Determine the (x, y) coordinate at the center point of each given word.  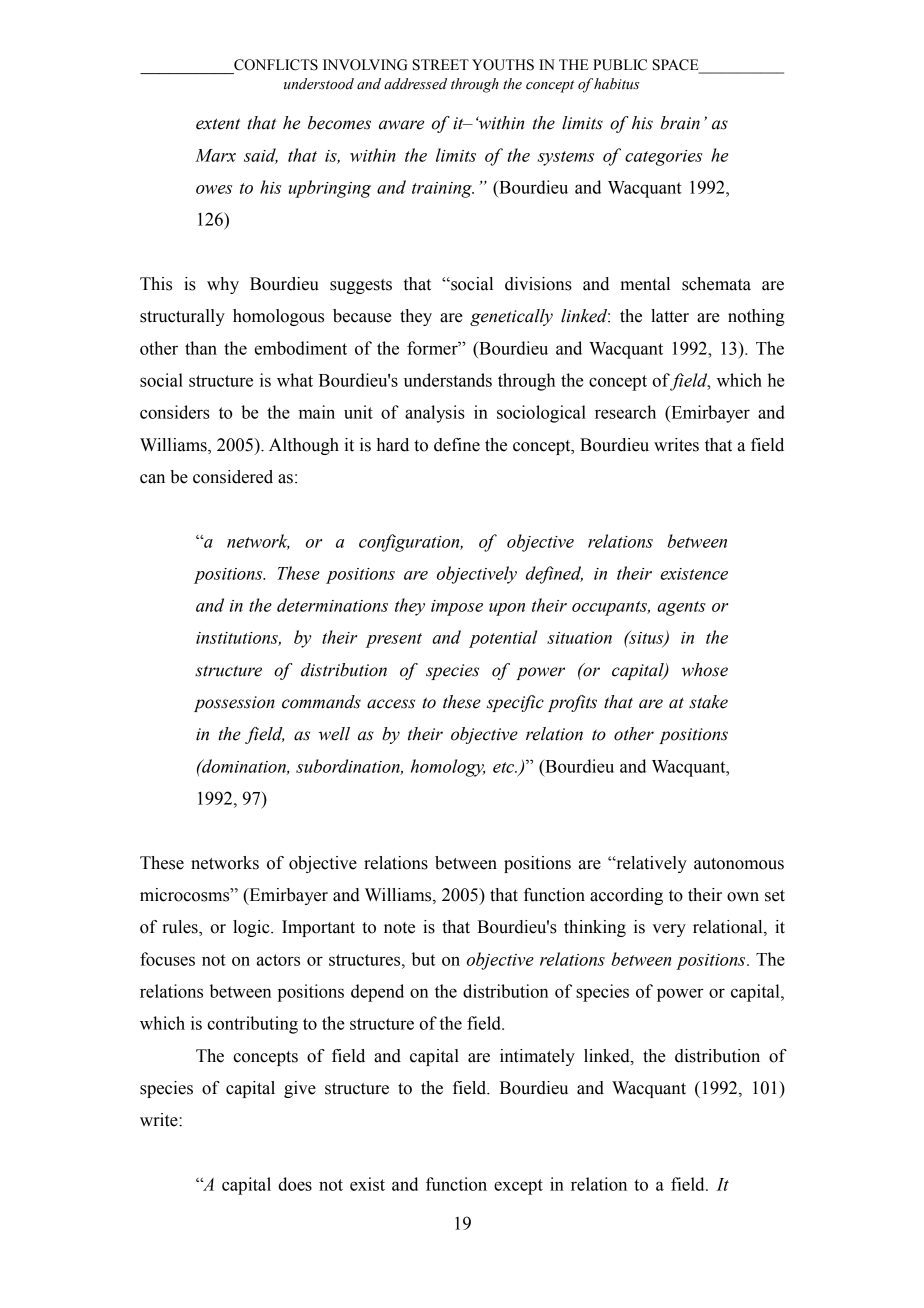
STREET (441, 65)
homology (448, 768)
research (625, 412)
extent (218, 124)
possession (234, 704)
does (295, 1184)
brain (680, 123)
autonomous (739, 864)
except (518, 1187)
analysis (435, 414)
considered (233, 477)
